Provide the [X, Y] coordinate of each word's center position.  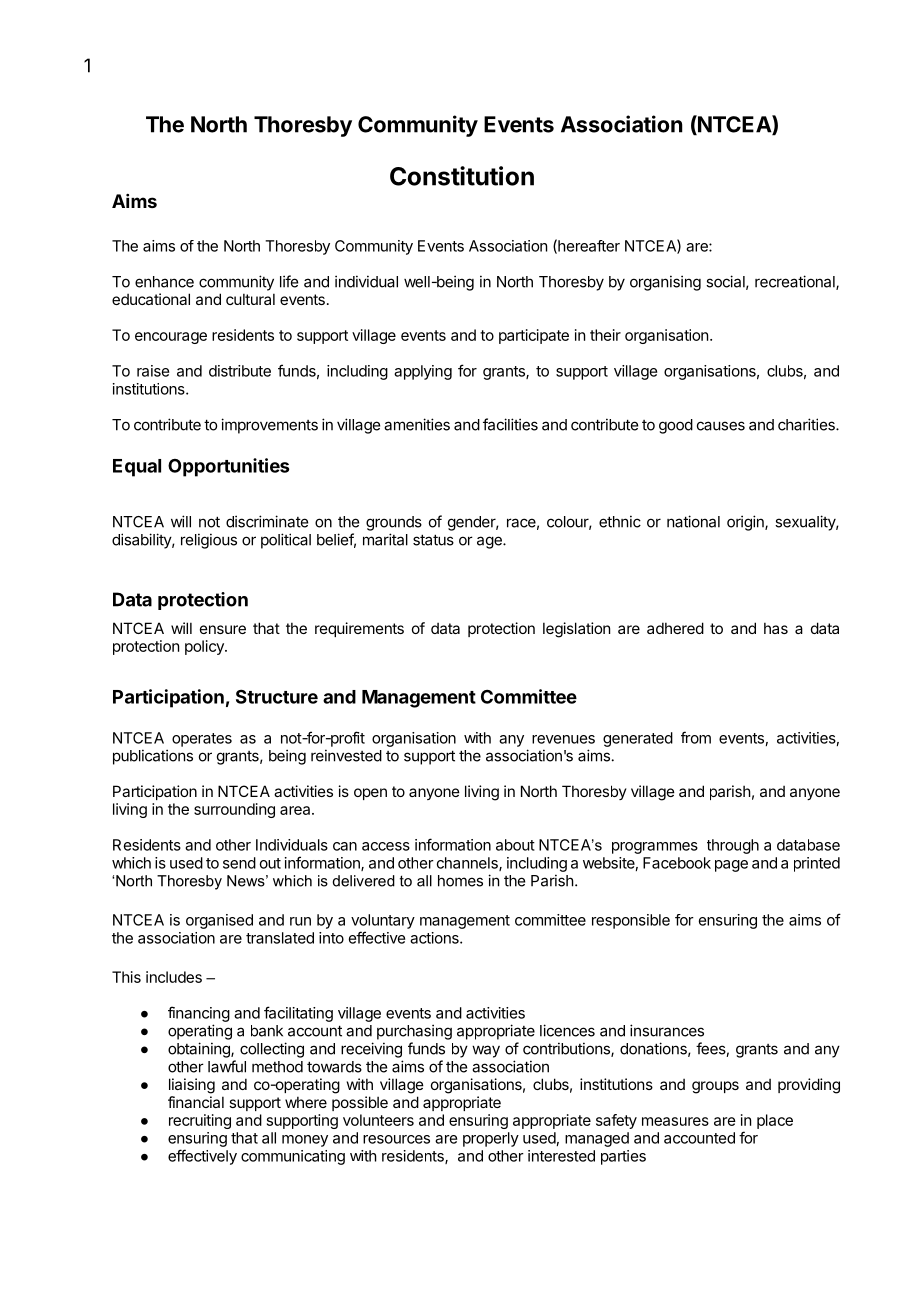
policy [205, 647]
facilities [510, 424]
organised [219, 921]
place [775, 1121]
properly [491, 1139]
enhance [164, 282]
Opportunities [228, 467]
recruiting [200, 1121]
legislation [576, 630]
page [731, 866]
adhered [675, 628]
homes [460, 881]
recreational [796, 282]
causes [721, 426]
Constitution [462, 176]
